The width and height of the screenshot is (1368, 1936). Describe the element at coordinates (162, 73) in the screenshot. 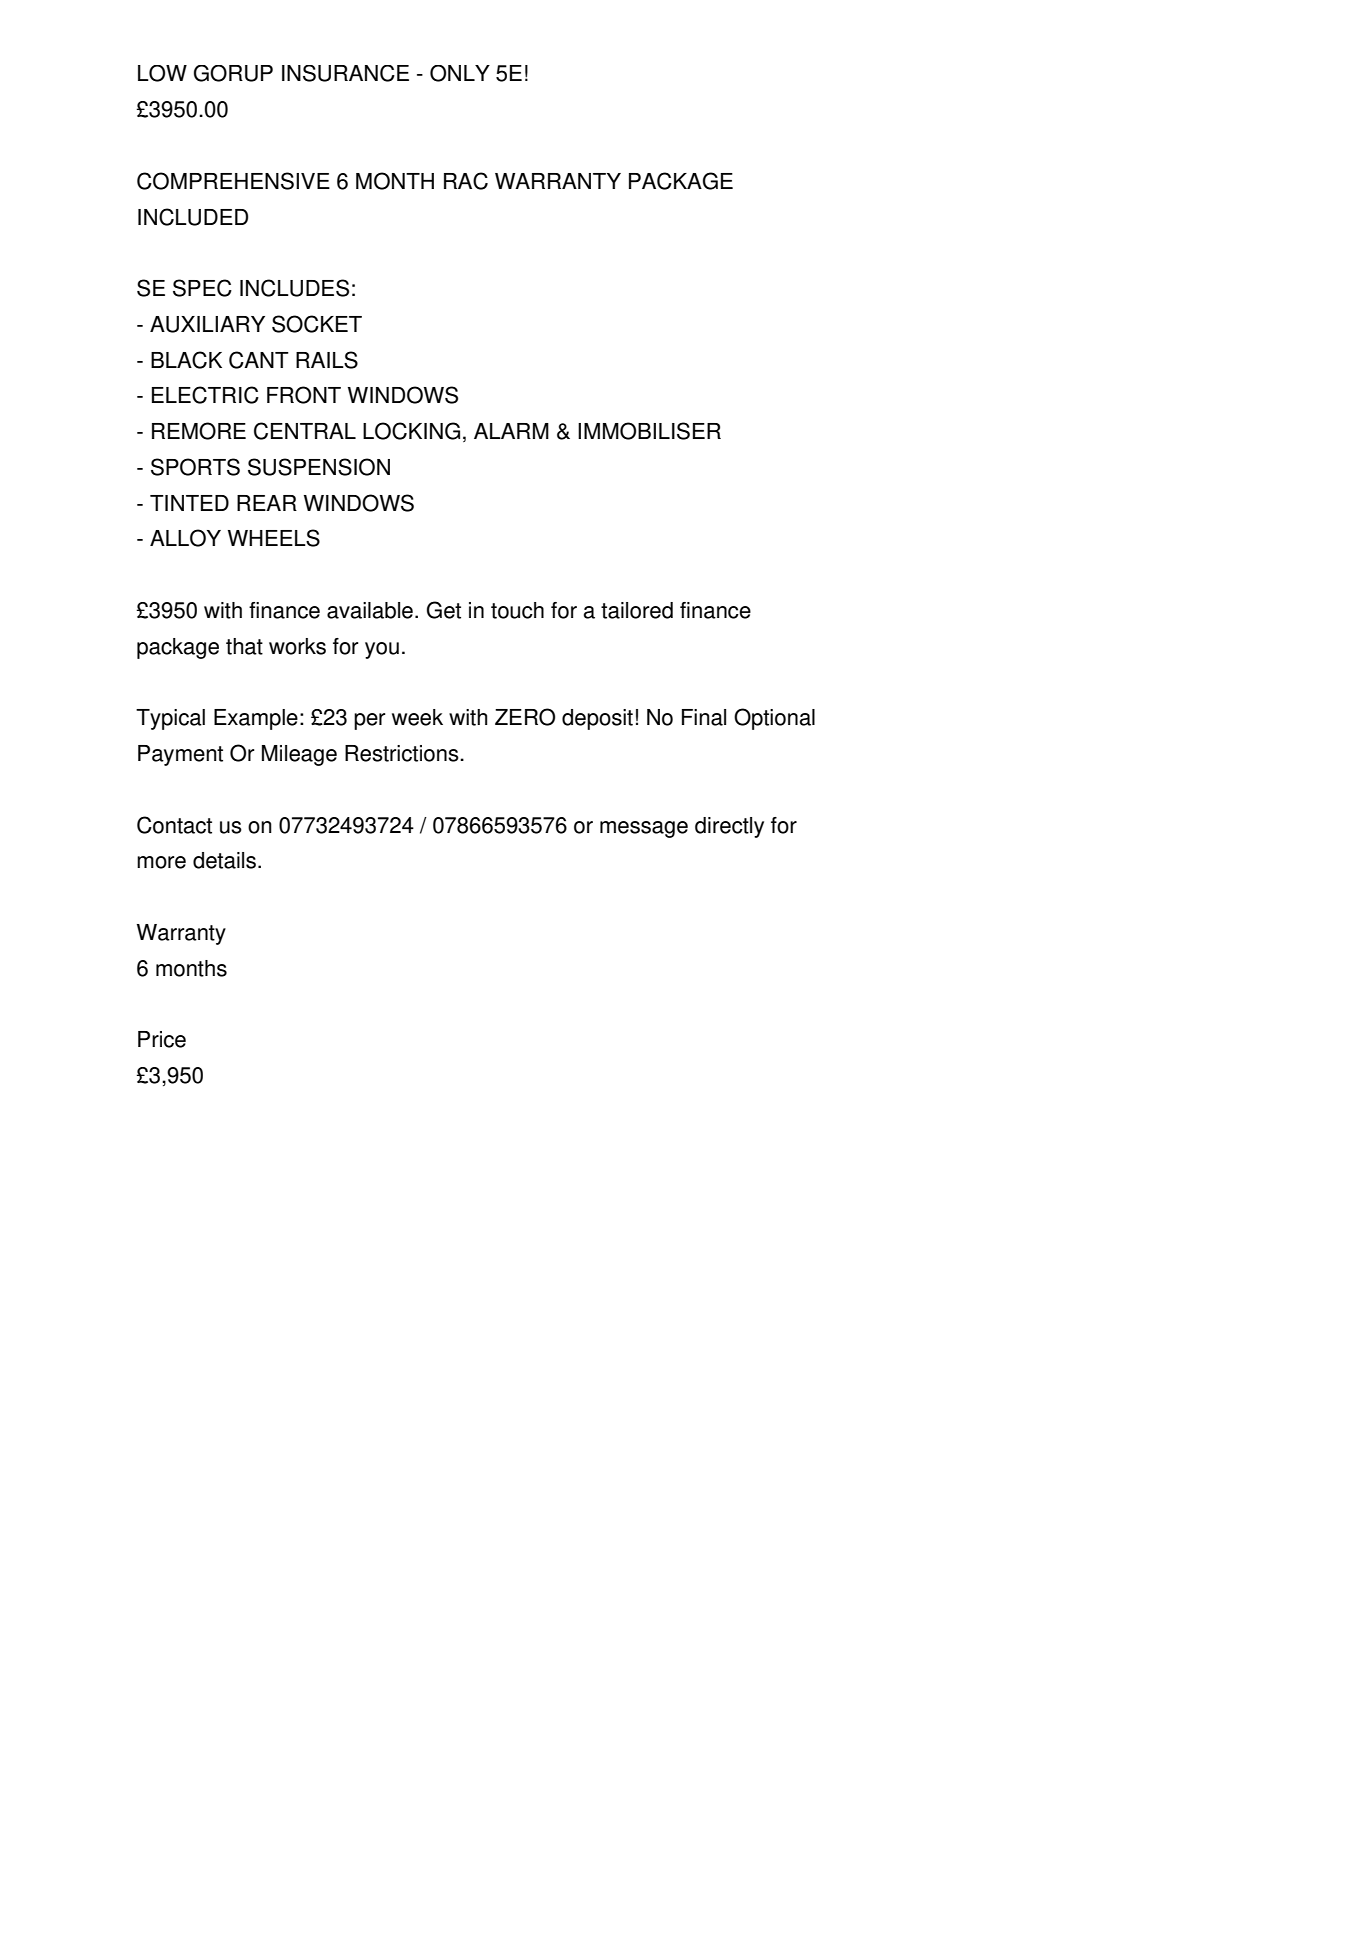

I see `LOW` at that location.
